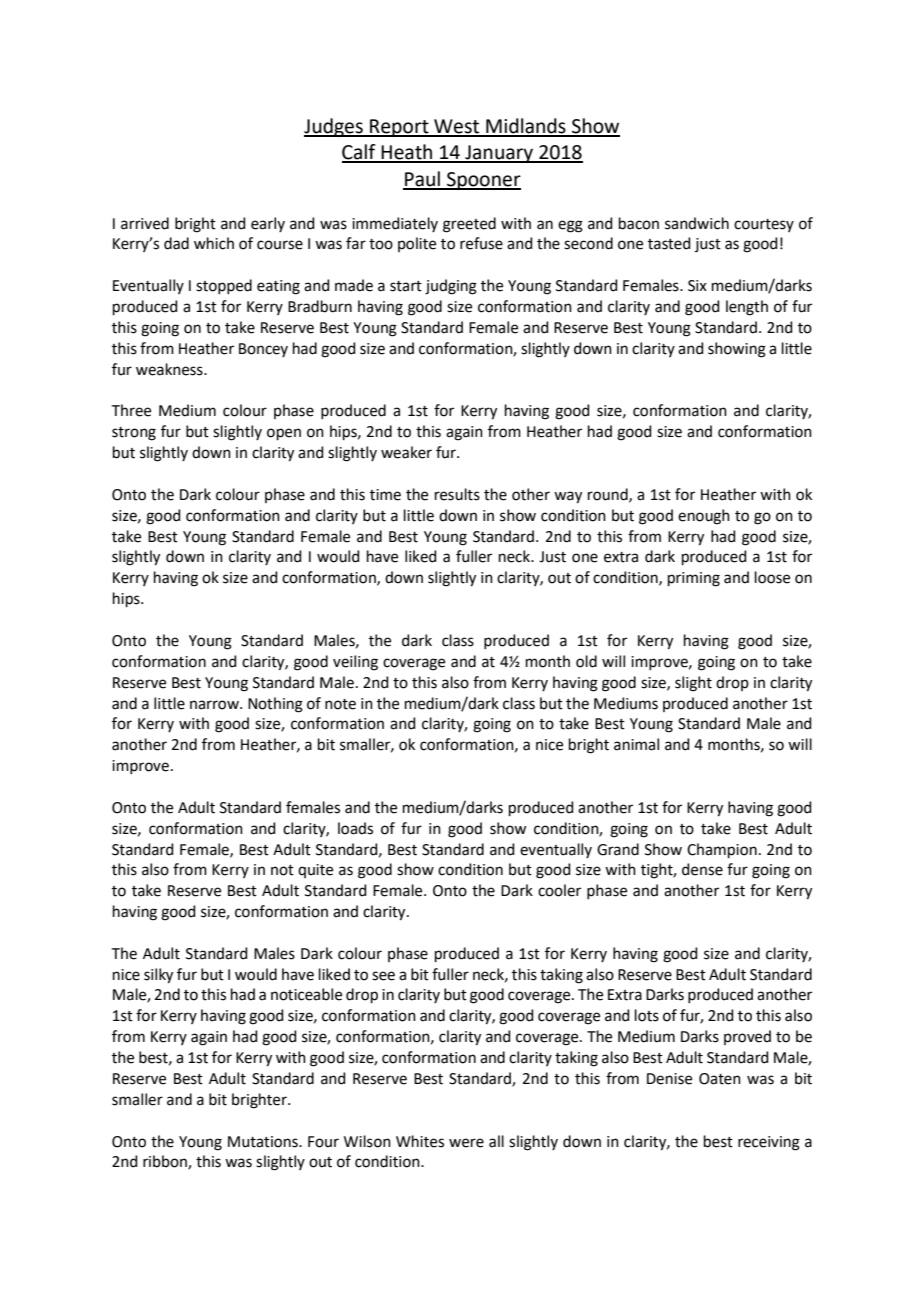 The image size is (924, 1308). What do you see at coordinates (264, 1142) in the screenshot?
I see `Mutations` at bounding box center [264, 1142].
